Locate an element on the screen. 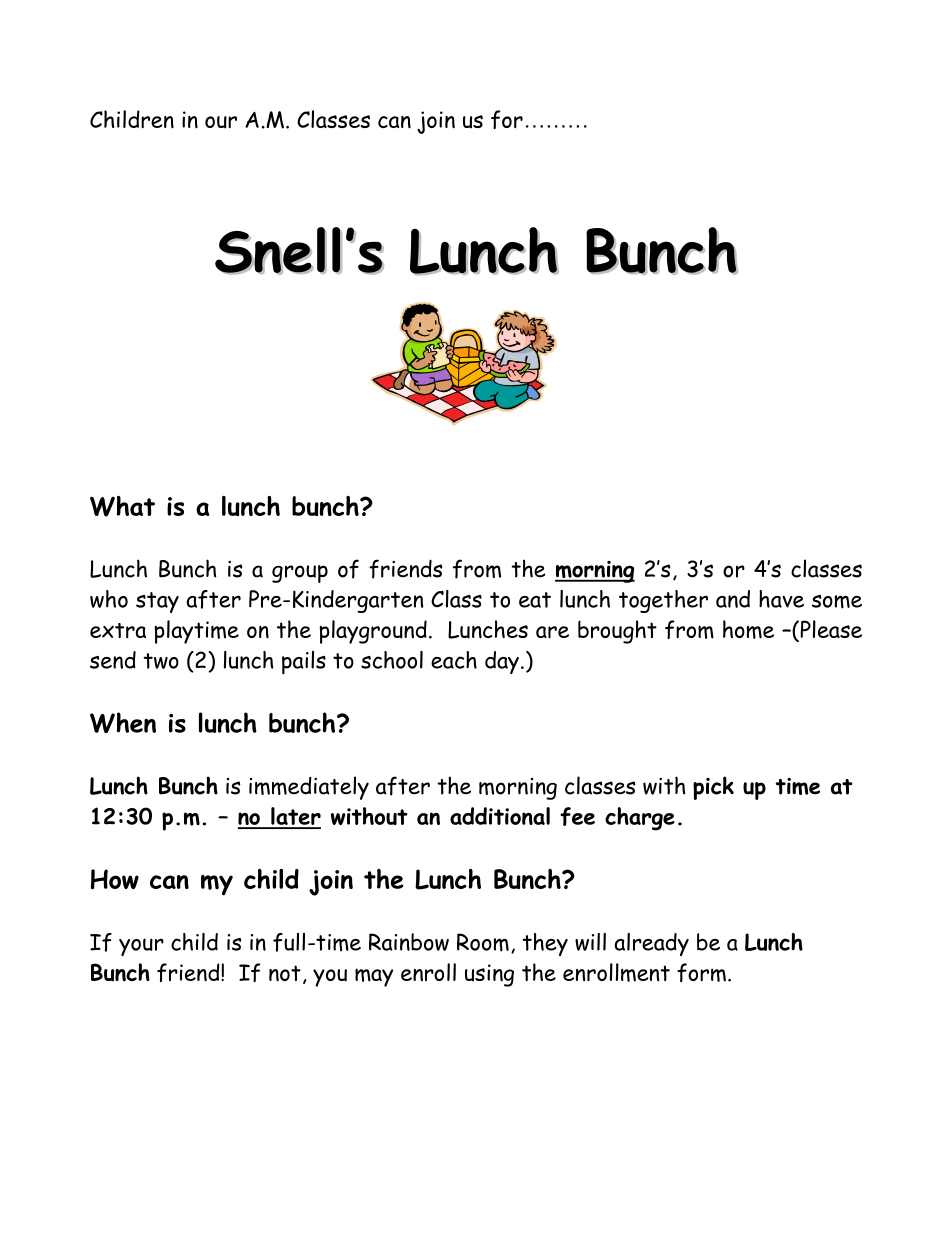 Image resolution: width=952 pixels, height=1233 pixels. immediately is located at coordinates (309, 788).
